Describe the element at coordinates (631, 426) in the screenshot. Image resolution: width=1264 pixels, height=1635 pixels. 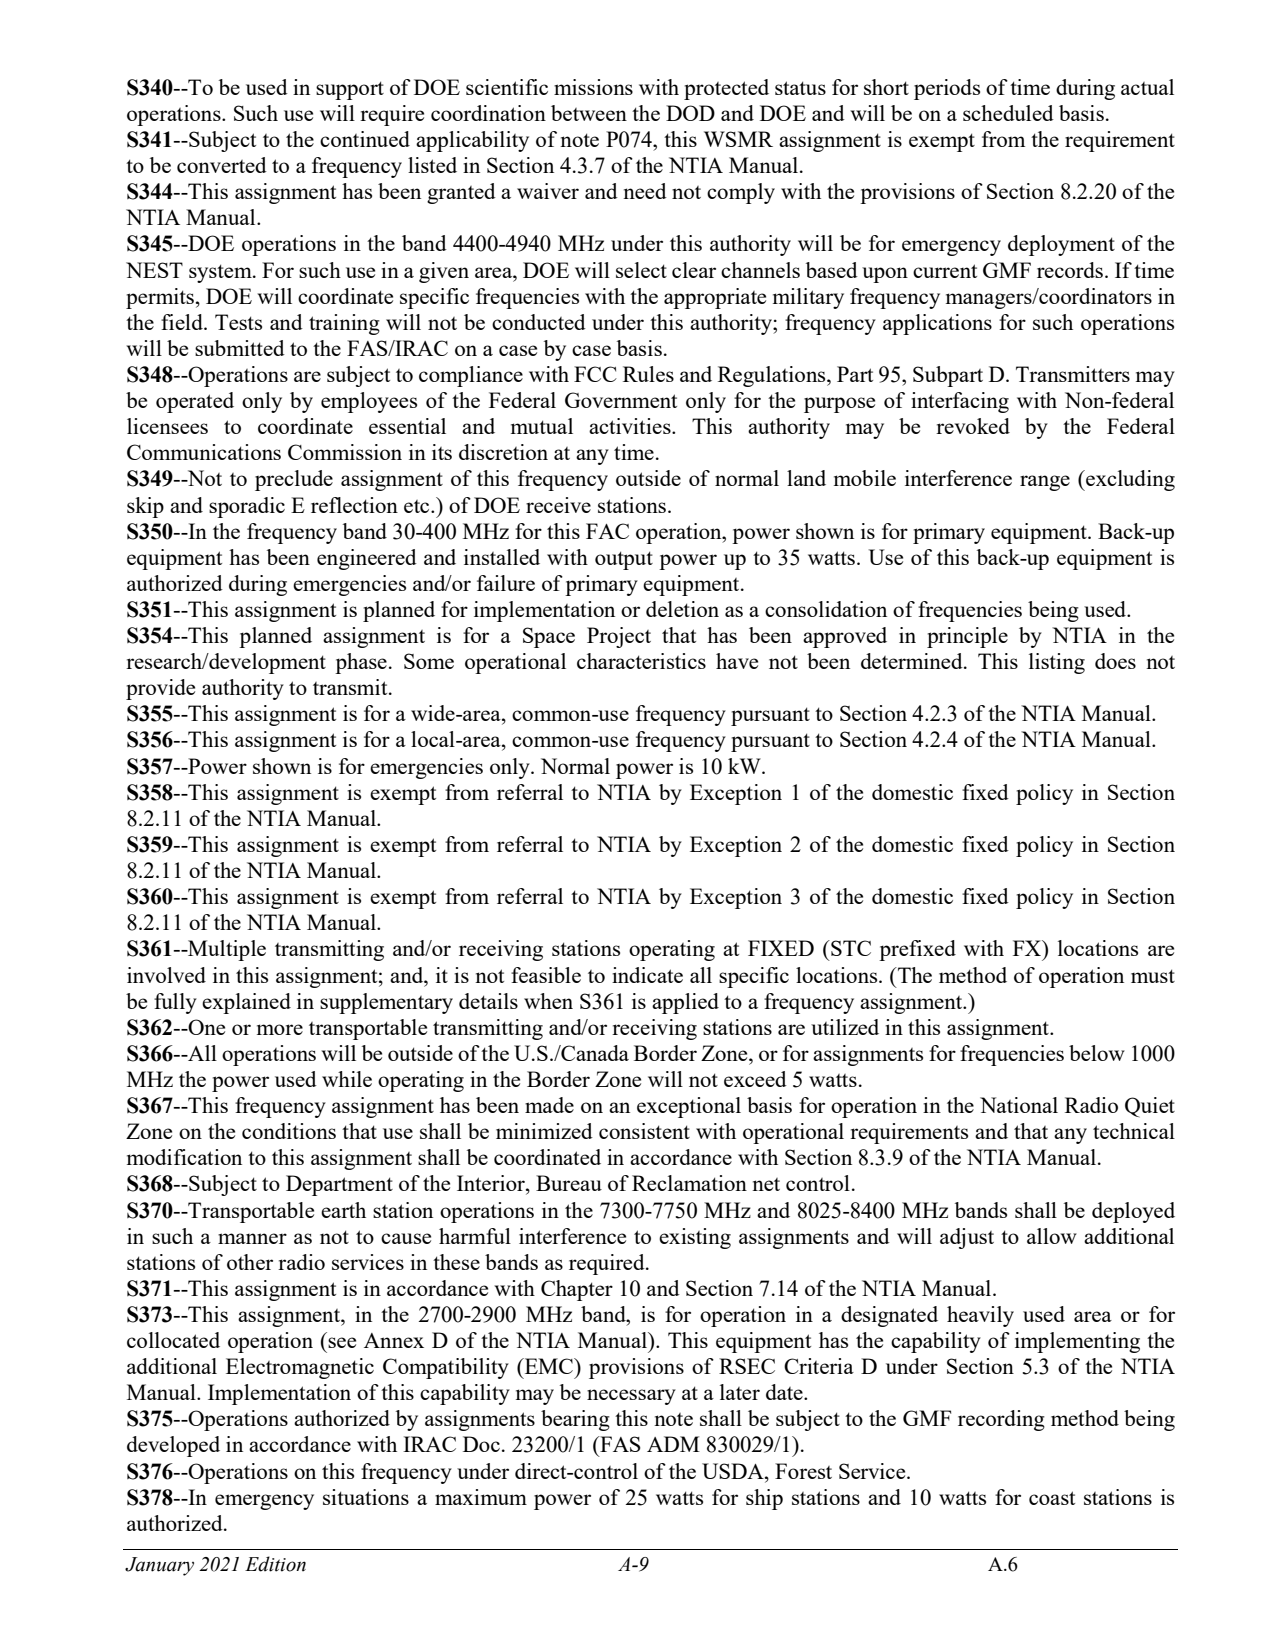
I see `activities` at that location.
